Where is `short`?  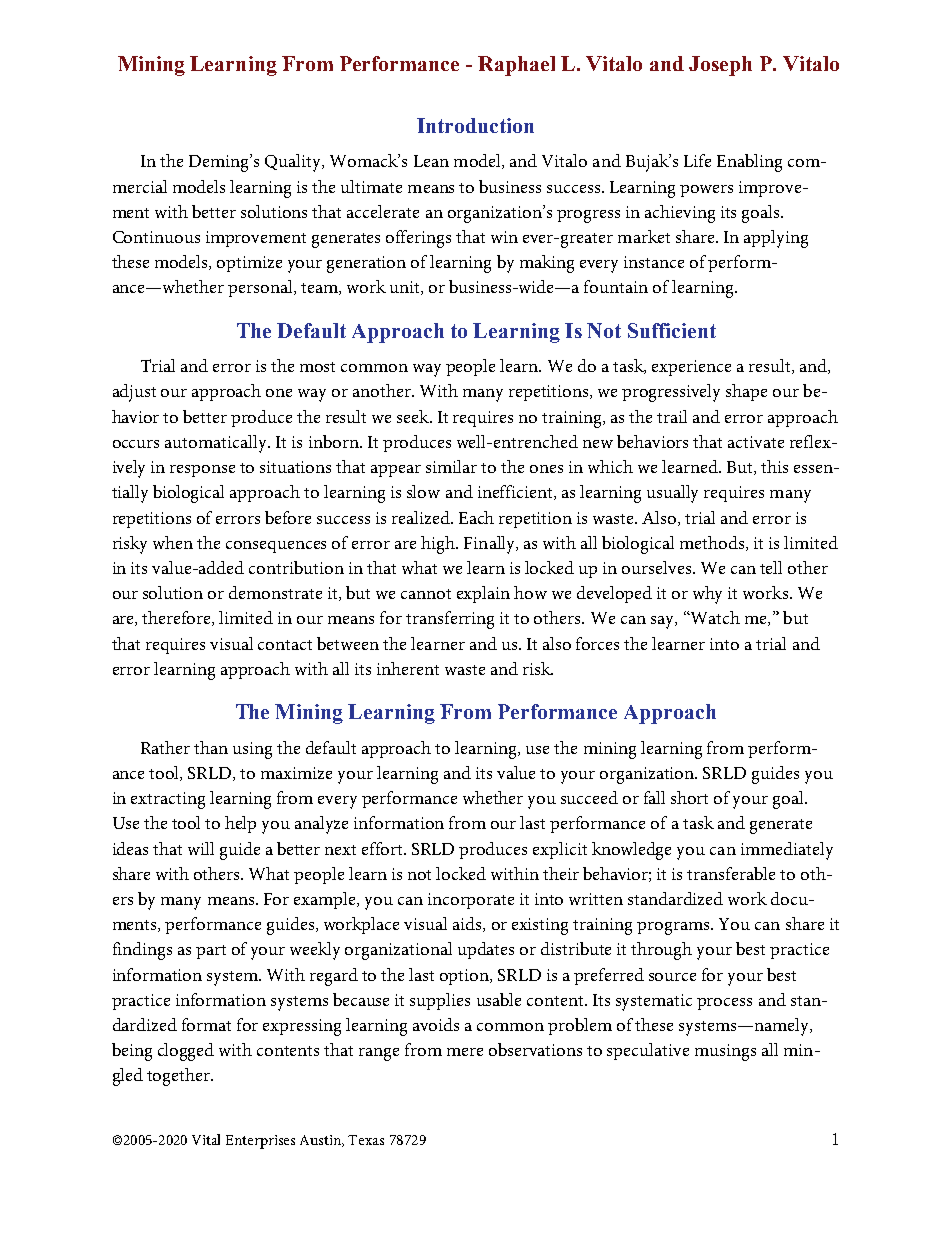 short is located at coordinates (689, 797).
